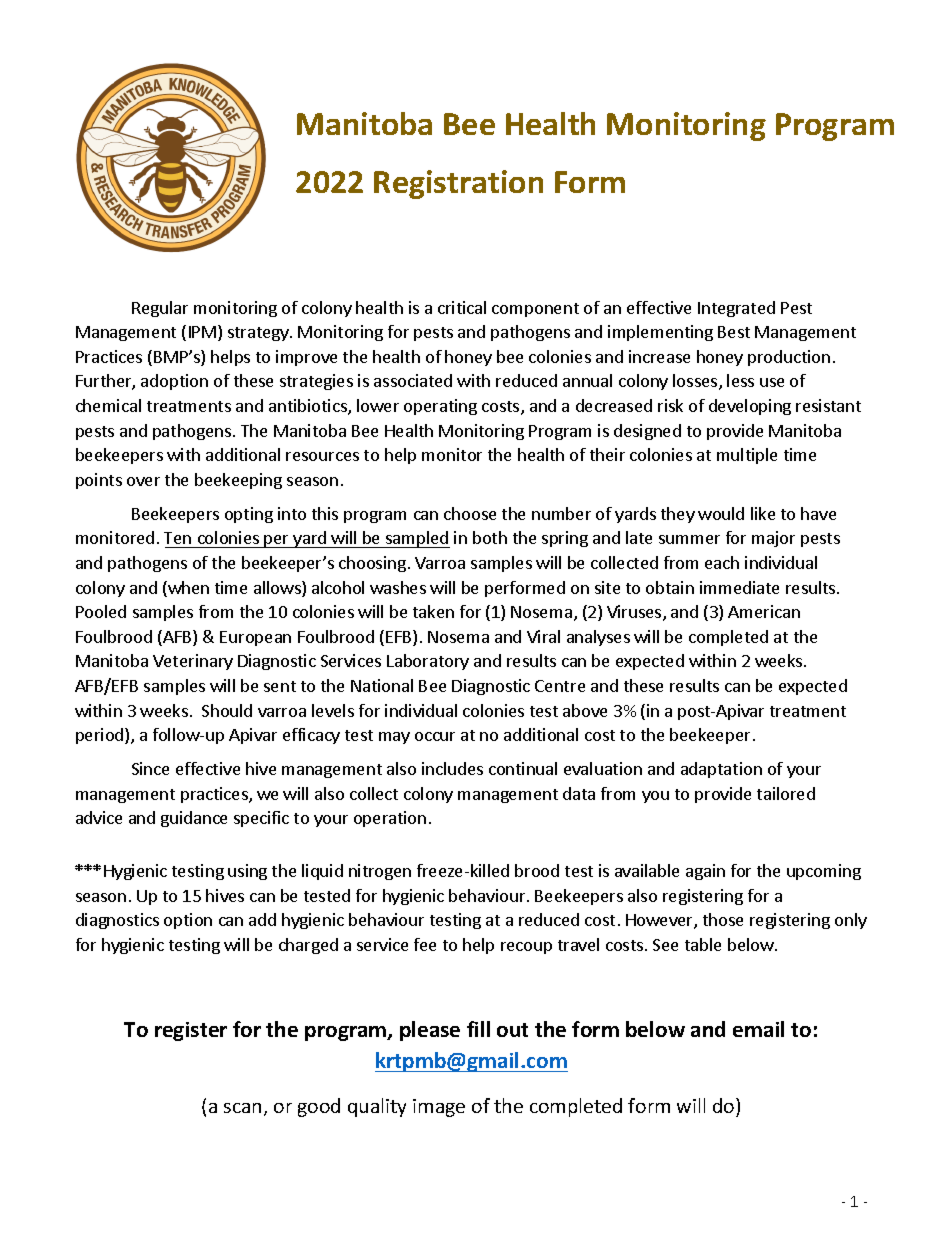 Image resolution: width=952 pixels, height=1233 pixels. What do you see at coordinates (736, 309) in the screenshot?
I see `Integrated` at bounding box center [736, 309].
